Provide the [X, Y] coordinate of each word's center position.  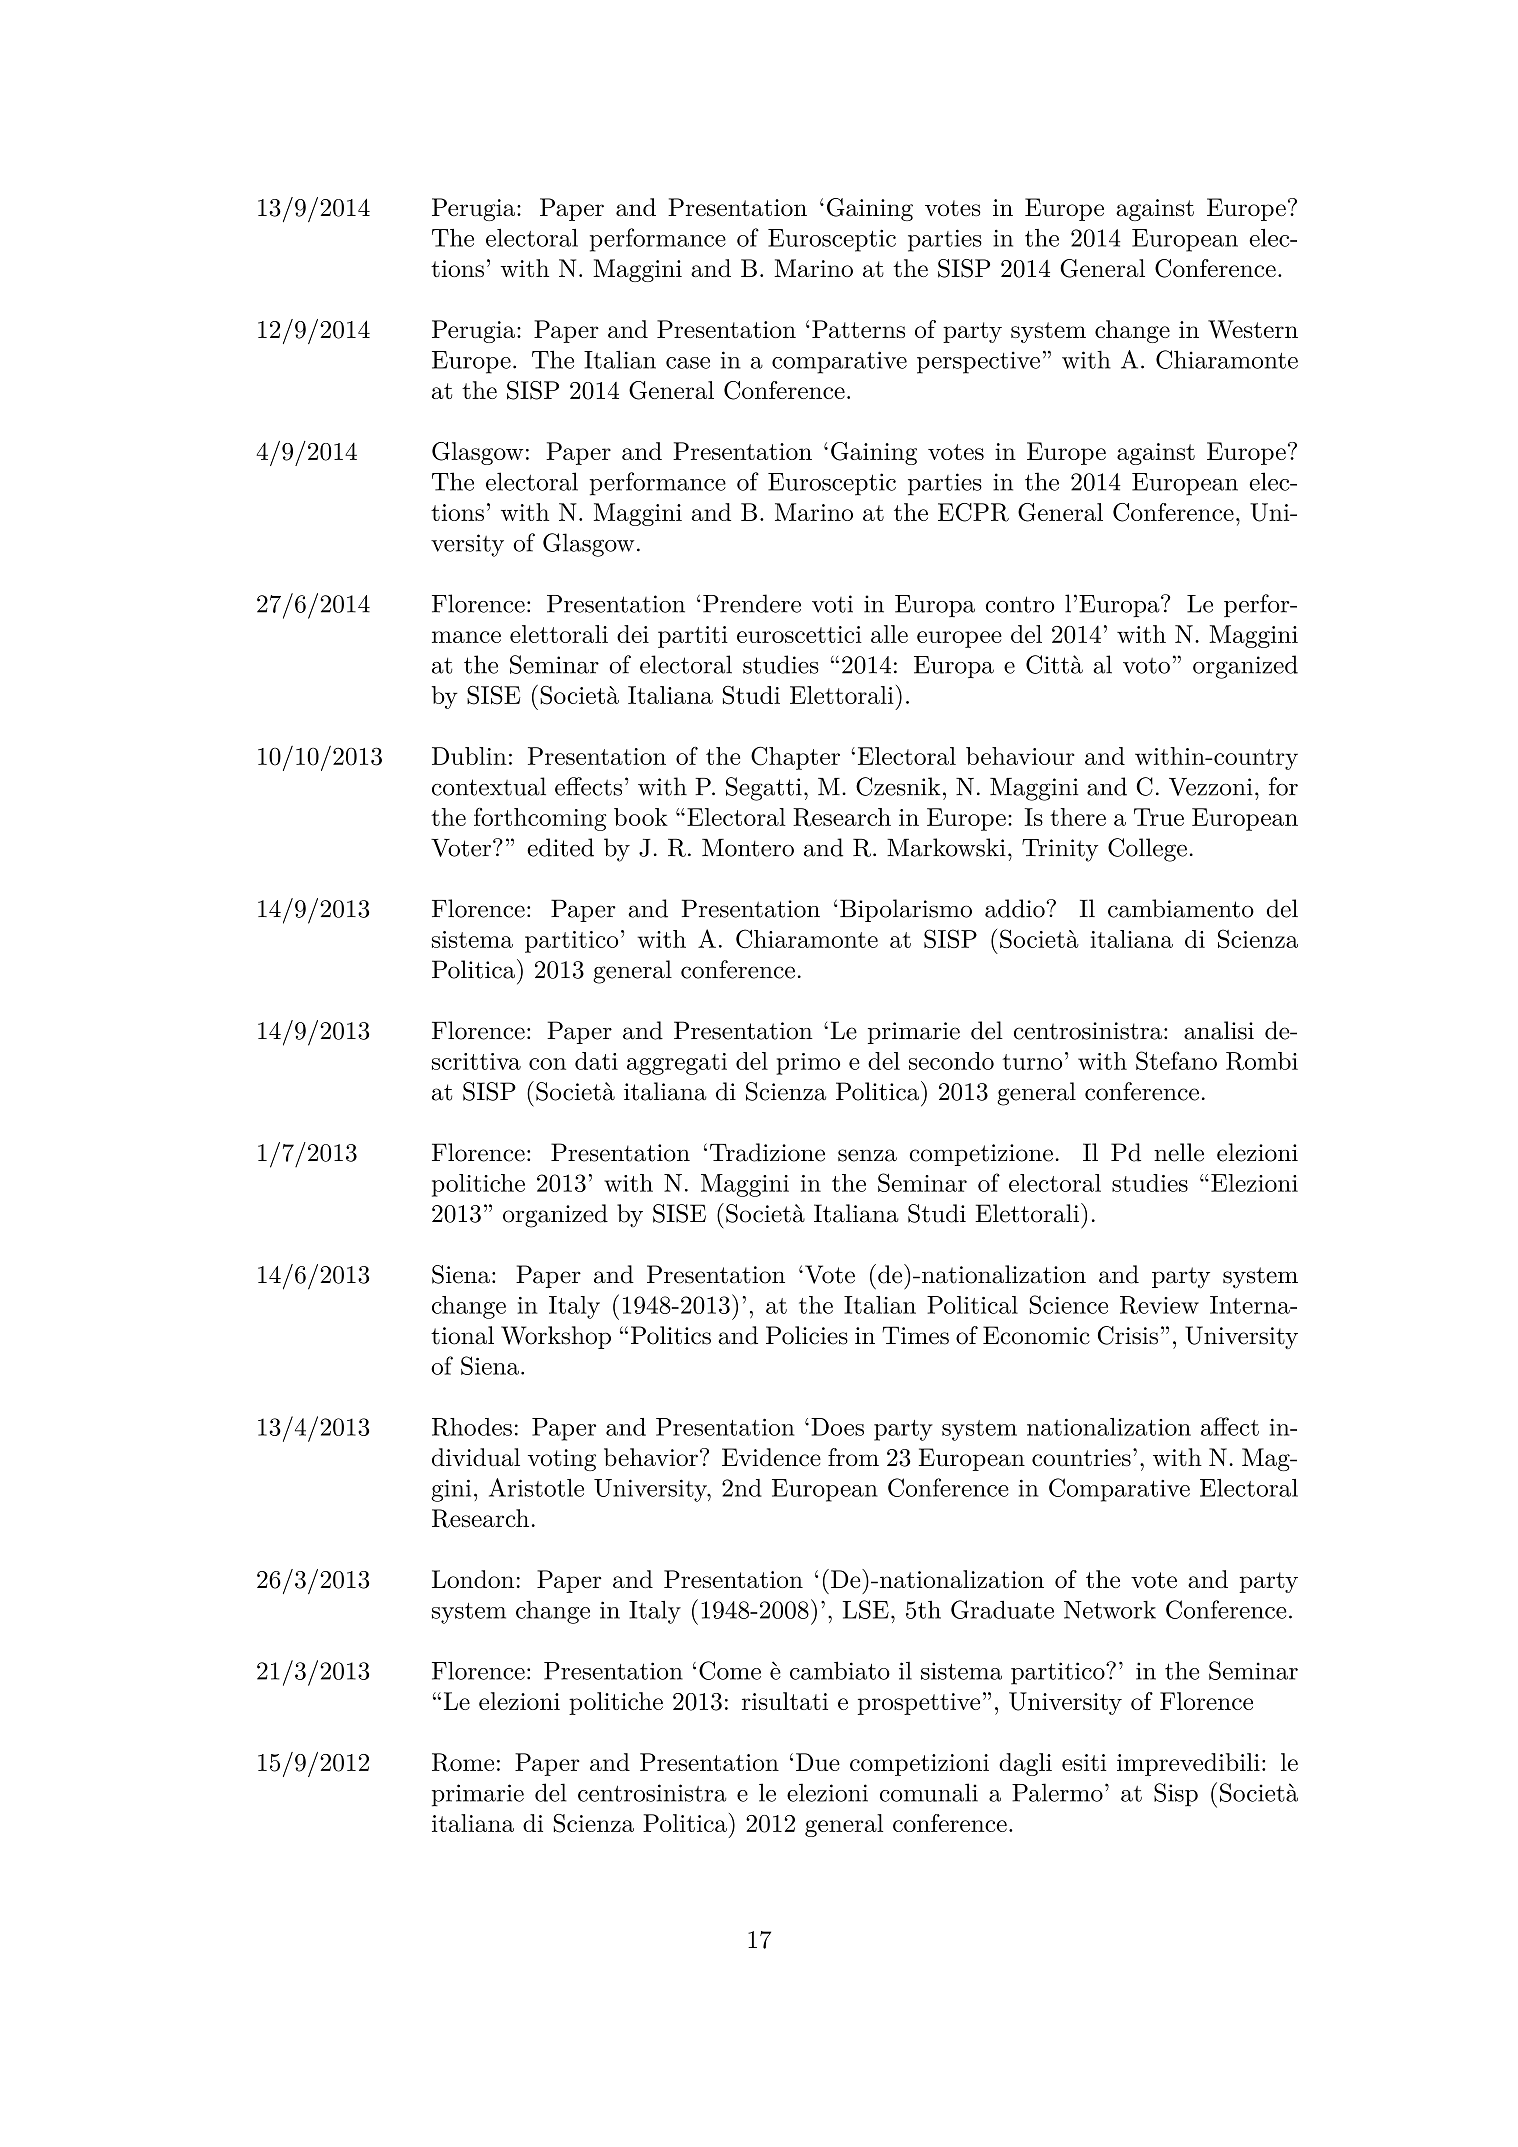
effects [588, 786]
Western [1253, 329]
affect [1230, 1426]
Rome [463, 1762]
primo [808, 1064]
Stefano [1176, 1060]
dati [596, 1061]
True [1159, 817]
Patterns [858, 329]
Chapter [795, 758]
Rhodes [472, 1427]
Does [837, 1427]
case [688, 363]
